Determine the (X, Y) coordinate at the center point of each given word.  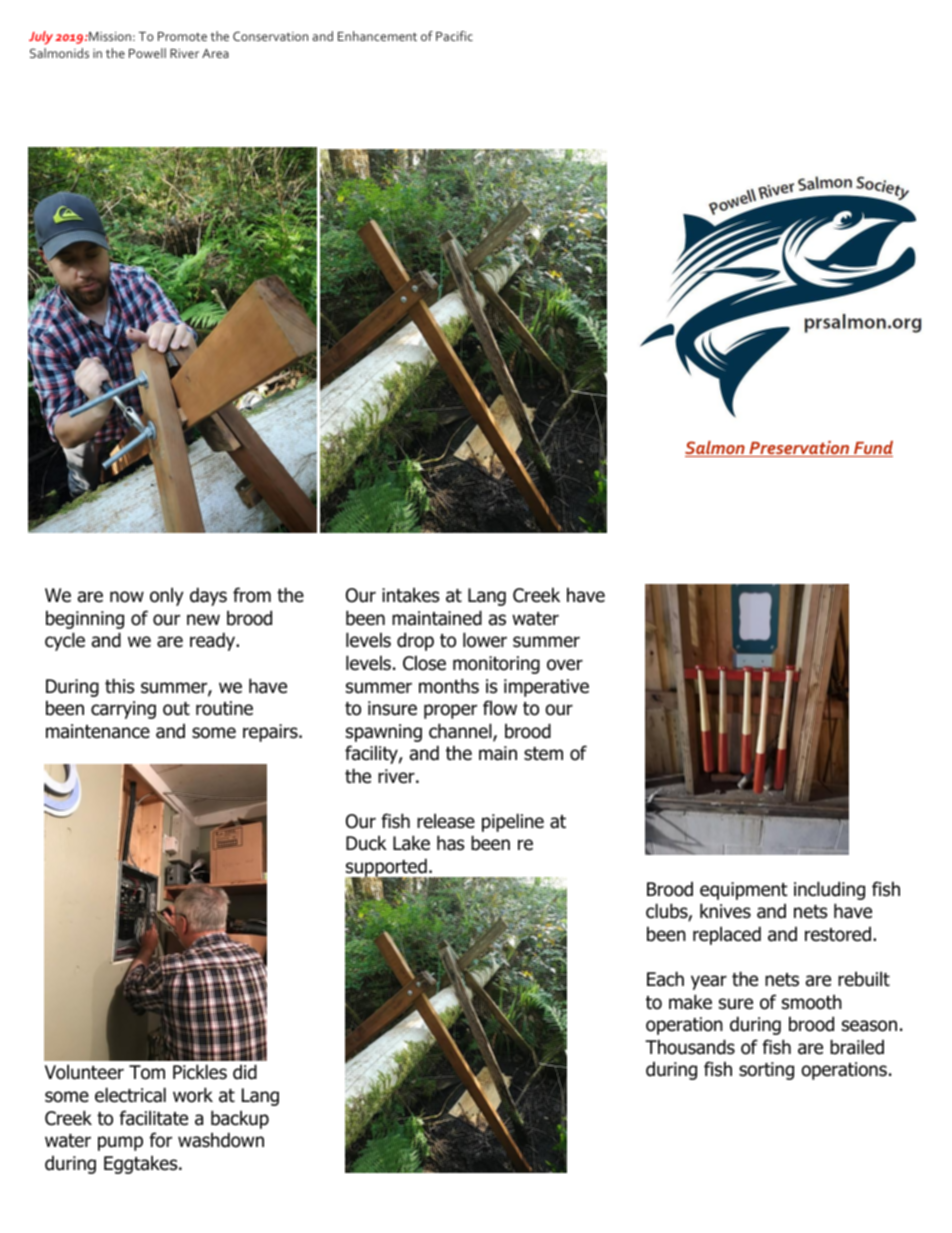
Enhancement (377, 36)
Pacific (454, 36)
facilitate (153, 1118)
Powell (147, 53)
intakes (410, 595)
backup (240, 1119)
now (127, 597)
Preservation (799, 449)
